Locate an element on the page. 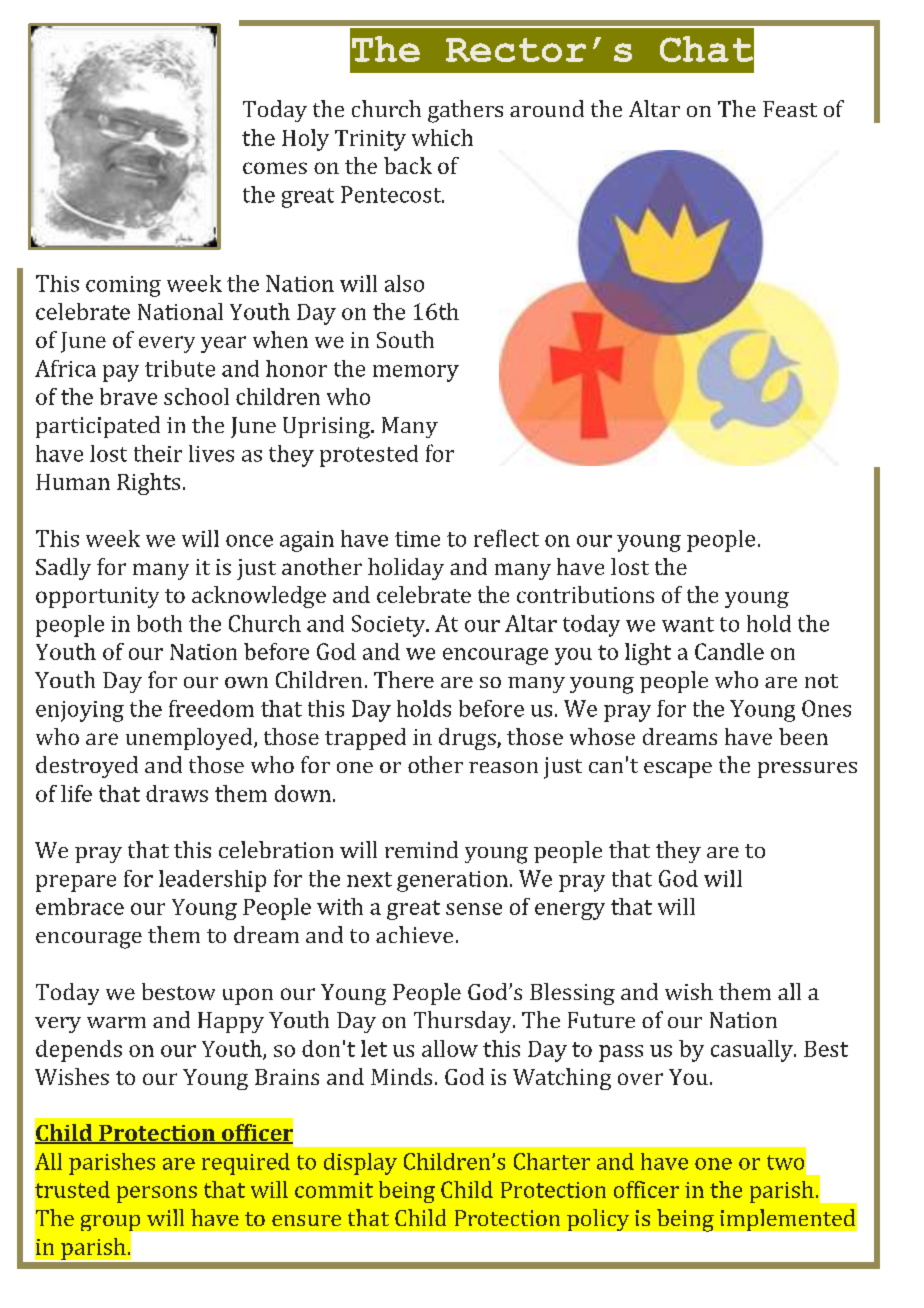 Image resolution: width=924 pixels, height=1308 pixels. which is located at coordinates (442, 137).
